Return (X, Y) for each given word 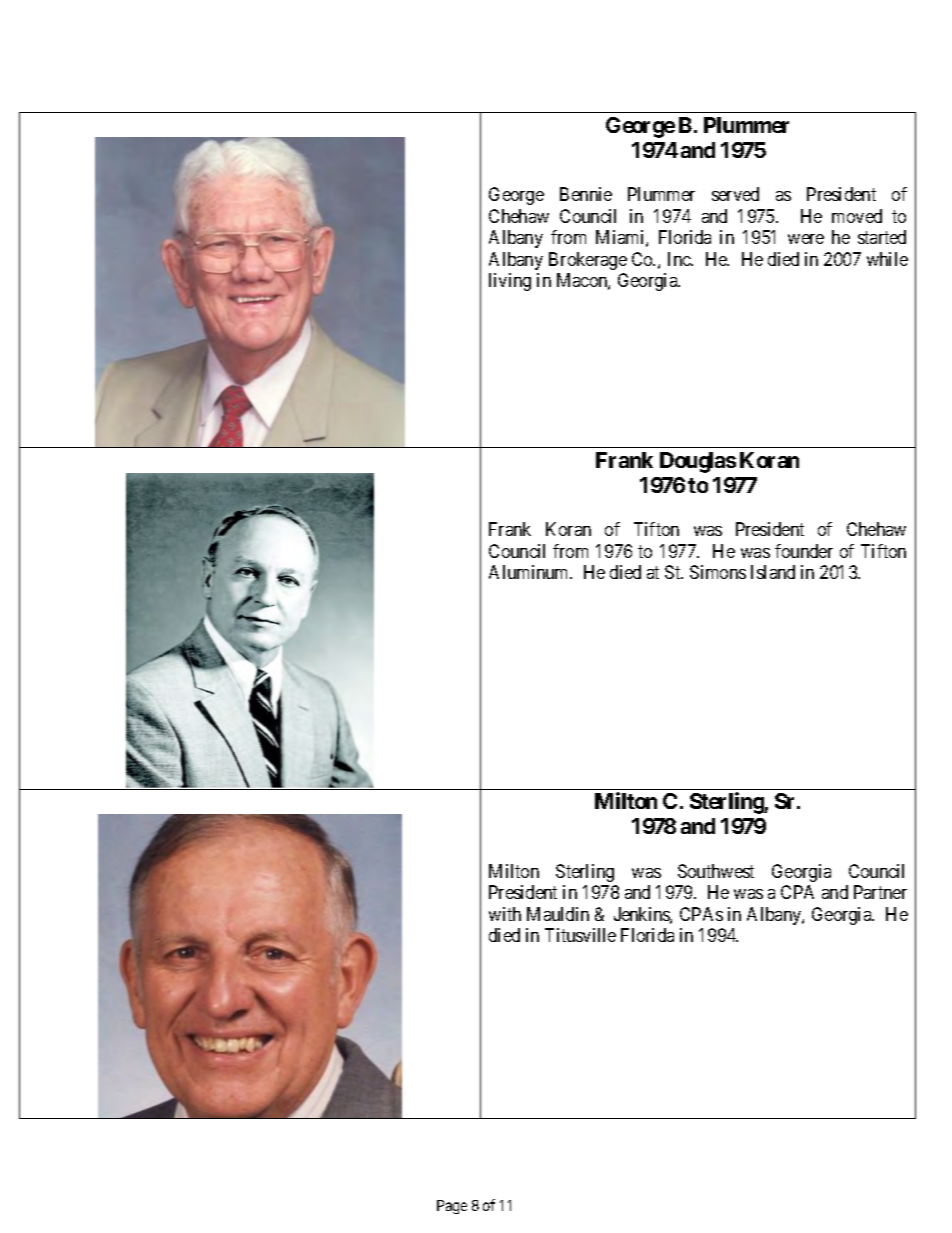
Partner (880, 892)
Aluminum (530, 572)
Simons (718, 572)
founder (804, 551)
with (505, 914)
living (510, 282)
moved (857, 216)
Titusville (580, 935)
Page (452, 1207)
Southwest (716, 871)
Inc (680, 259)
